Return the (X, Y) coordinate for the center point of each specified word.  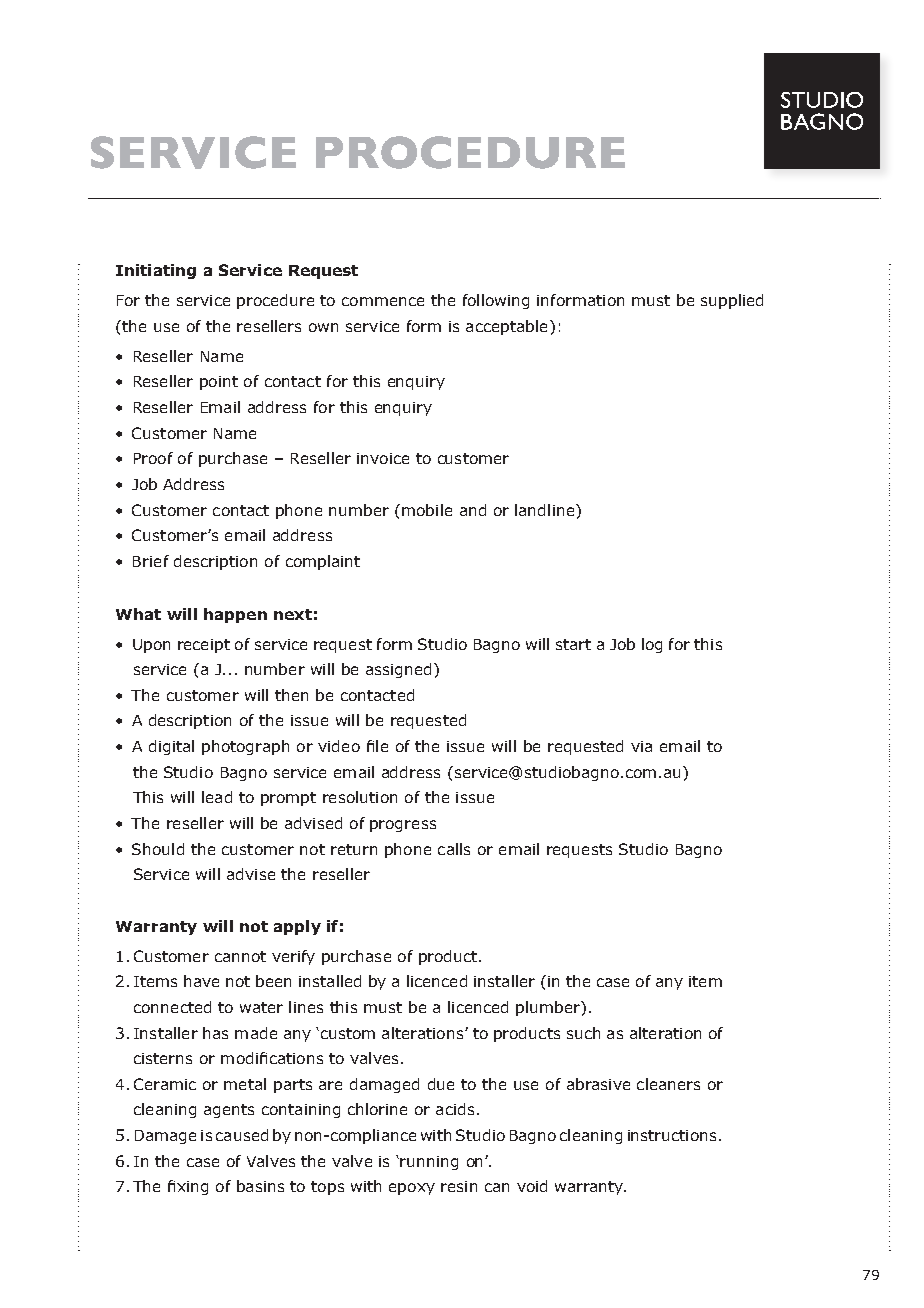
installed (330, 981)
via (641, 746)
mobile (427, 510)
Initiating (156, 271)
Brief (151, 561)
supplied (732, 301)
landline (546, 510)
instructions (672, 1135)
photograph (245, 747)
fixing (188, 1187)
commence (383, 301)
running (429, 1163)
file (377, 746)
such (583, 1033)
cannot (240, 956)
